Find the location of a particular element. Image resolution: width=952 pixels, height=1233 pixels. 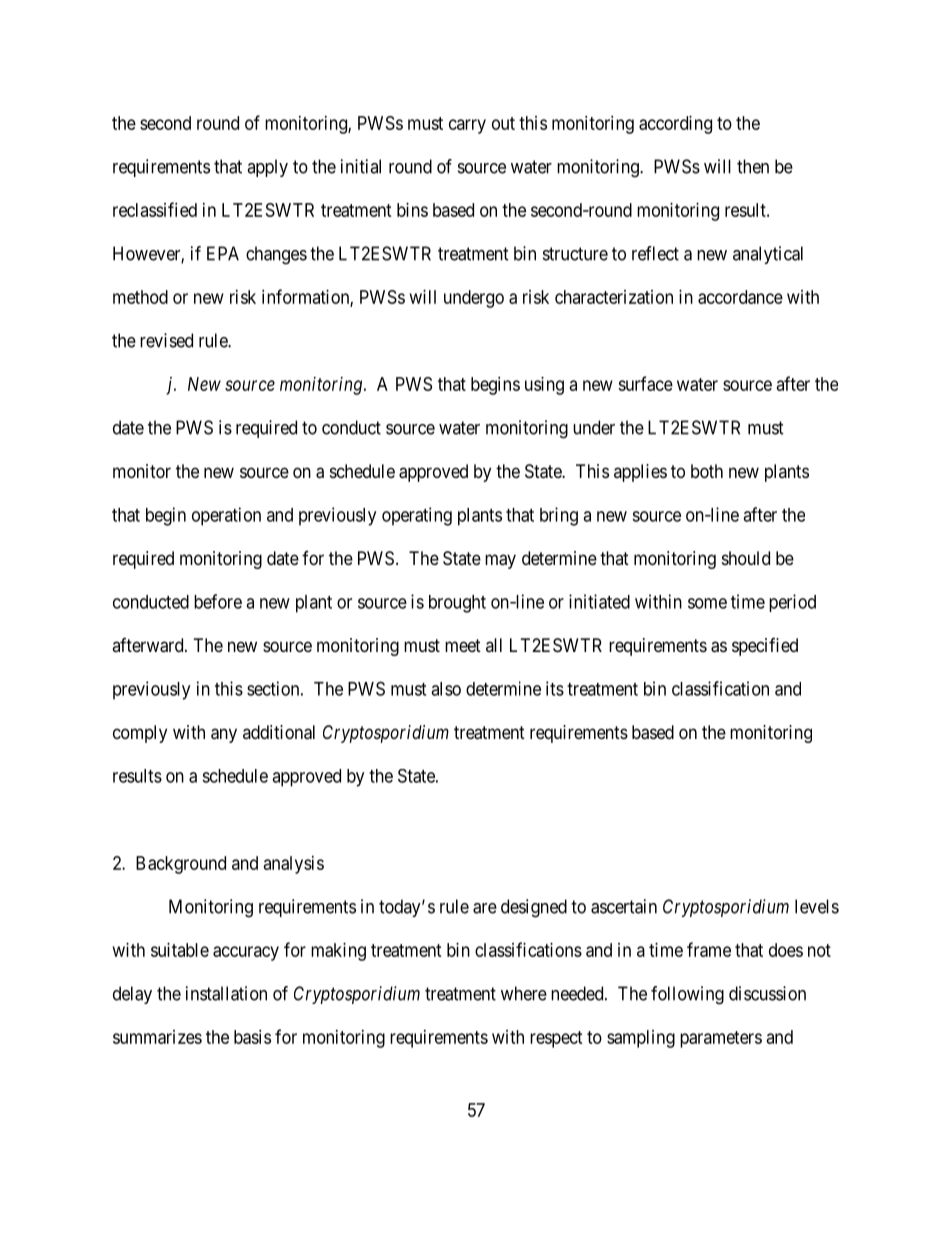

brought is located at coordinates (457, 604).
